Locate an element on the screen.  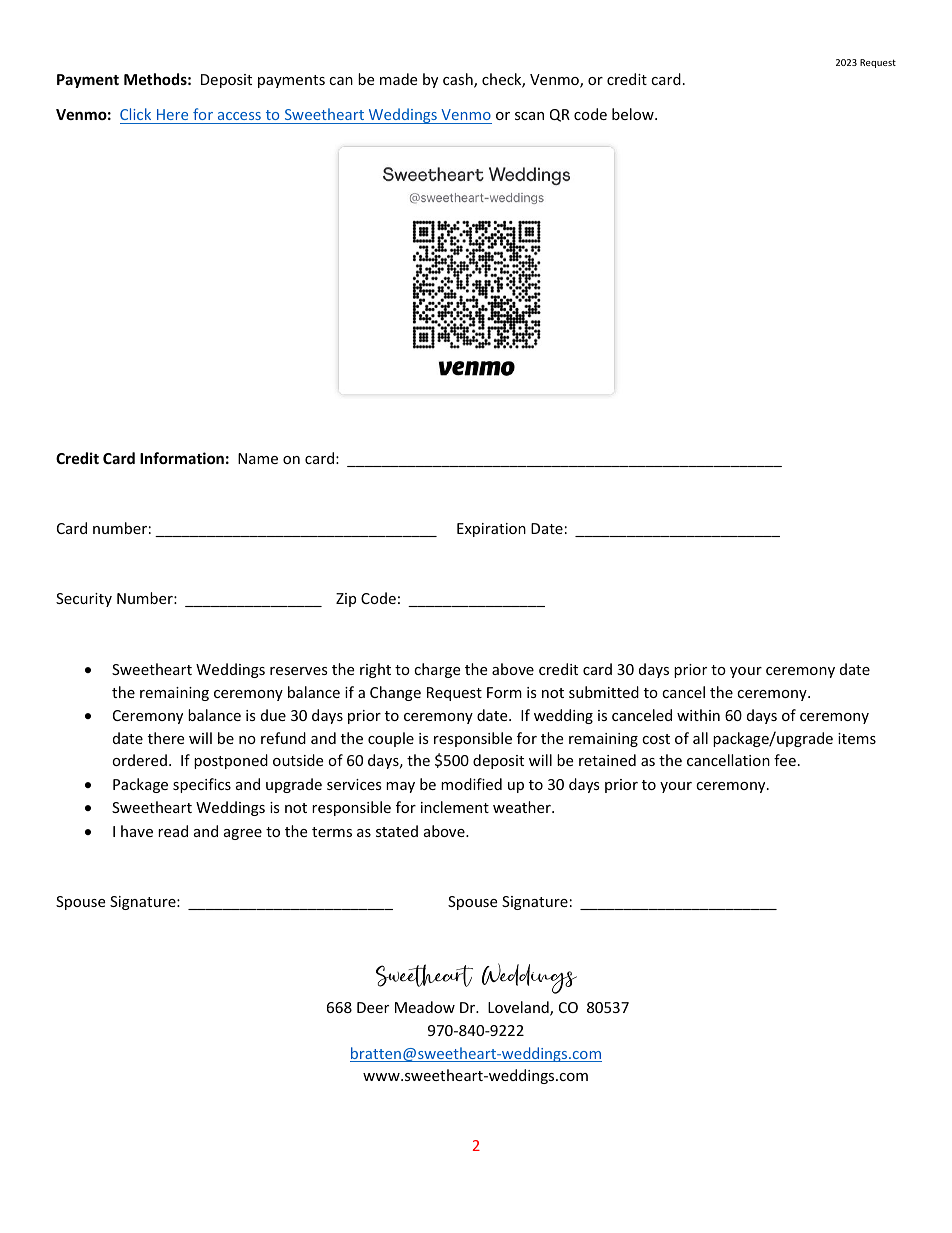
below is located at coordinates (634, 114).
